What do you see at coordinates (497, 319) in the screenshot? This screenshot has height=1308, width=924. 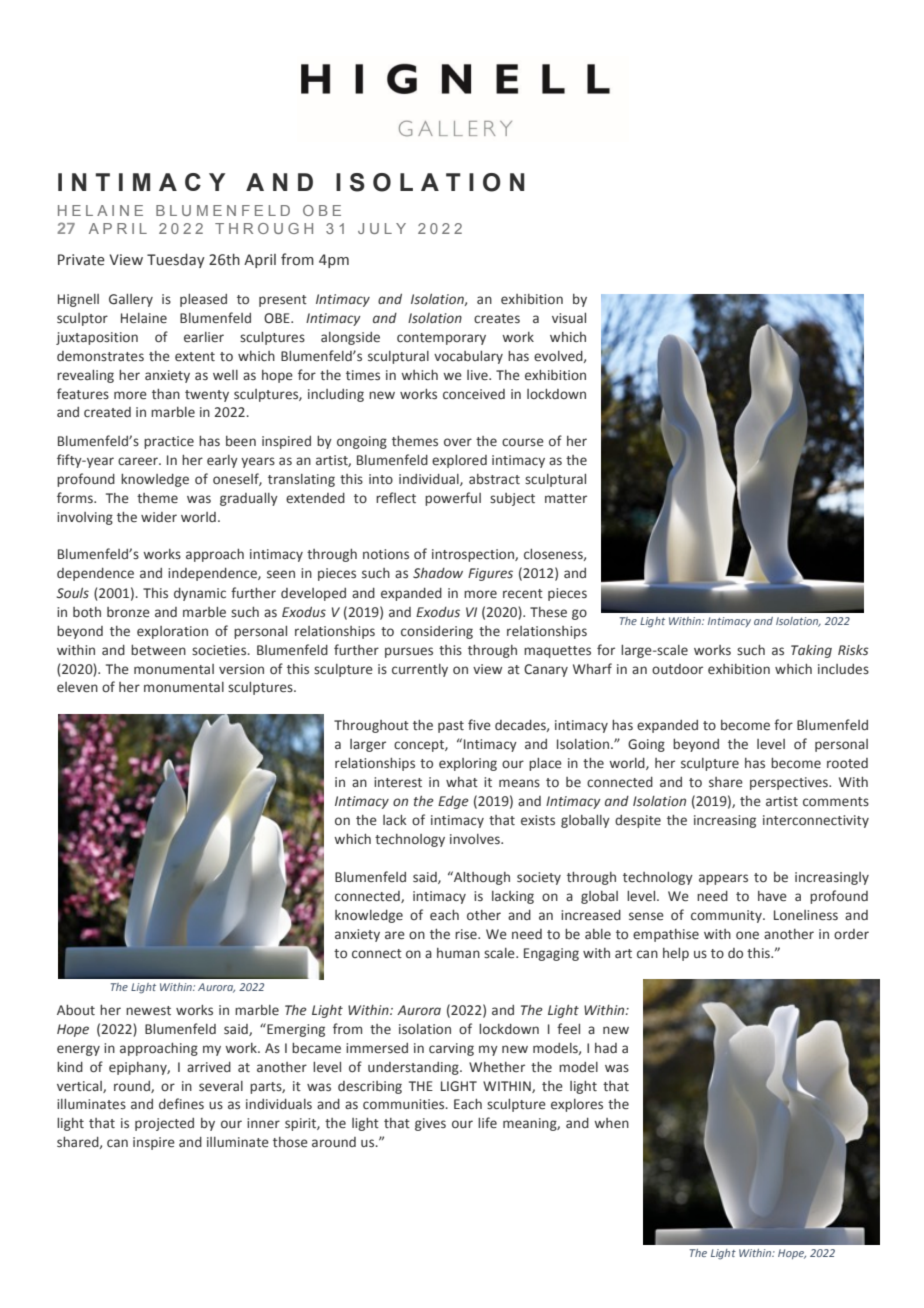 I see `creates` at bounding box center [497, 319].
